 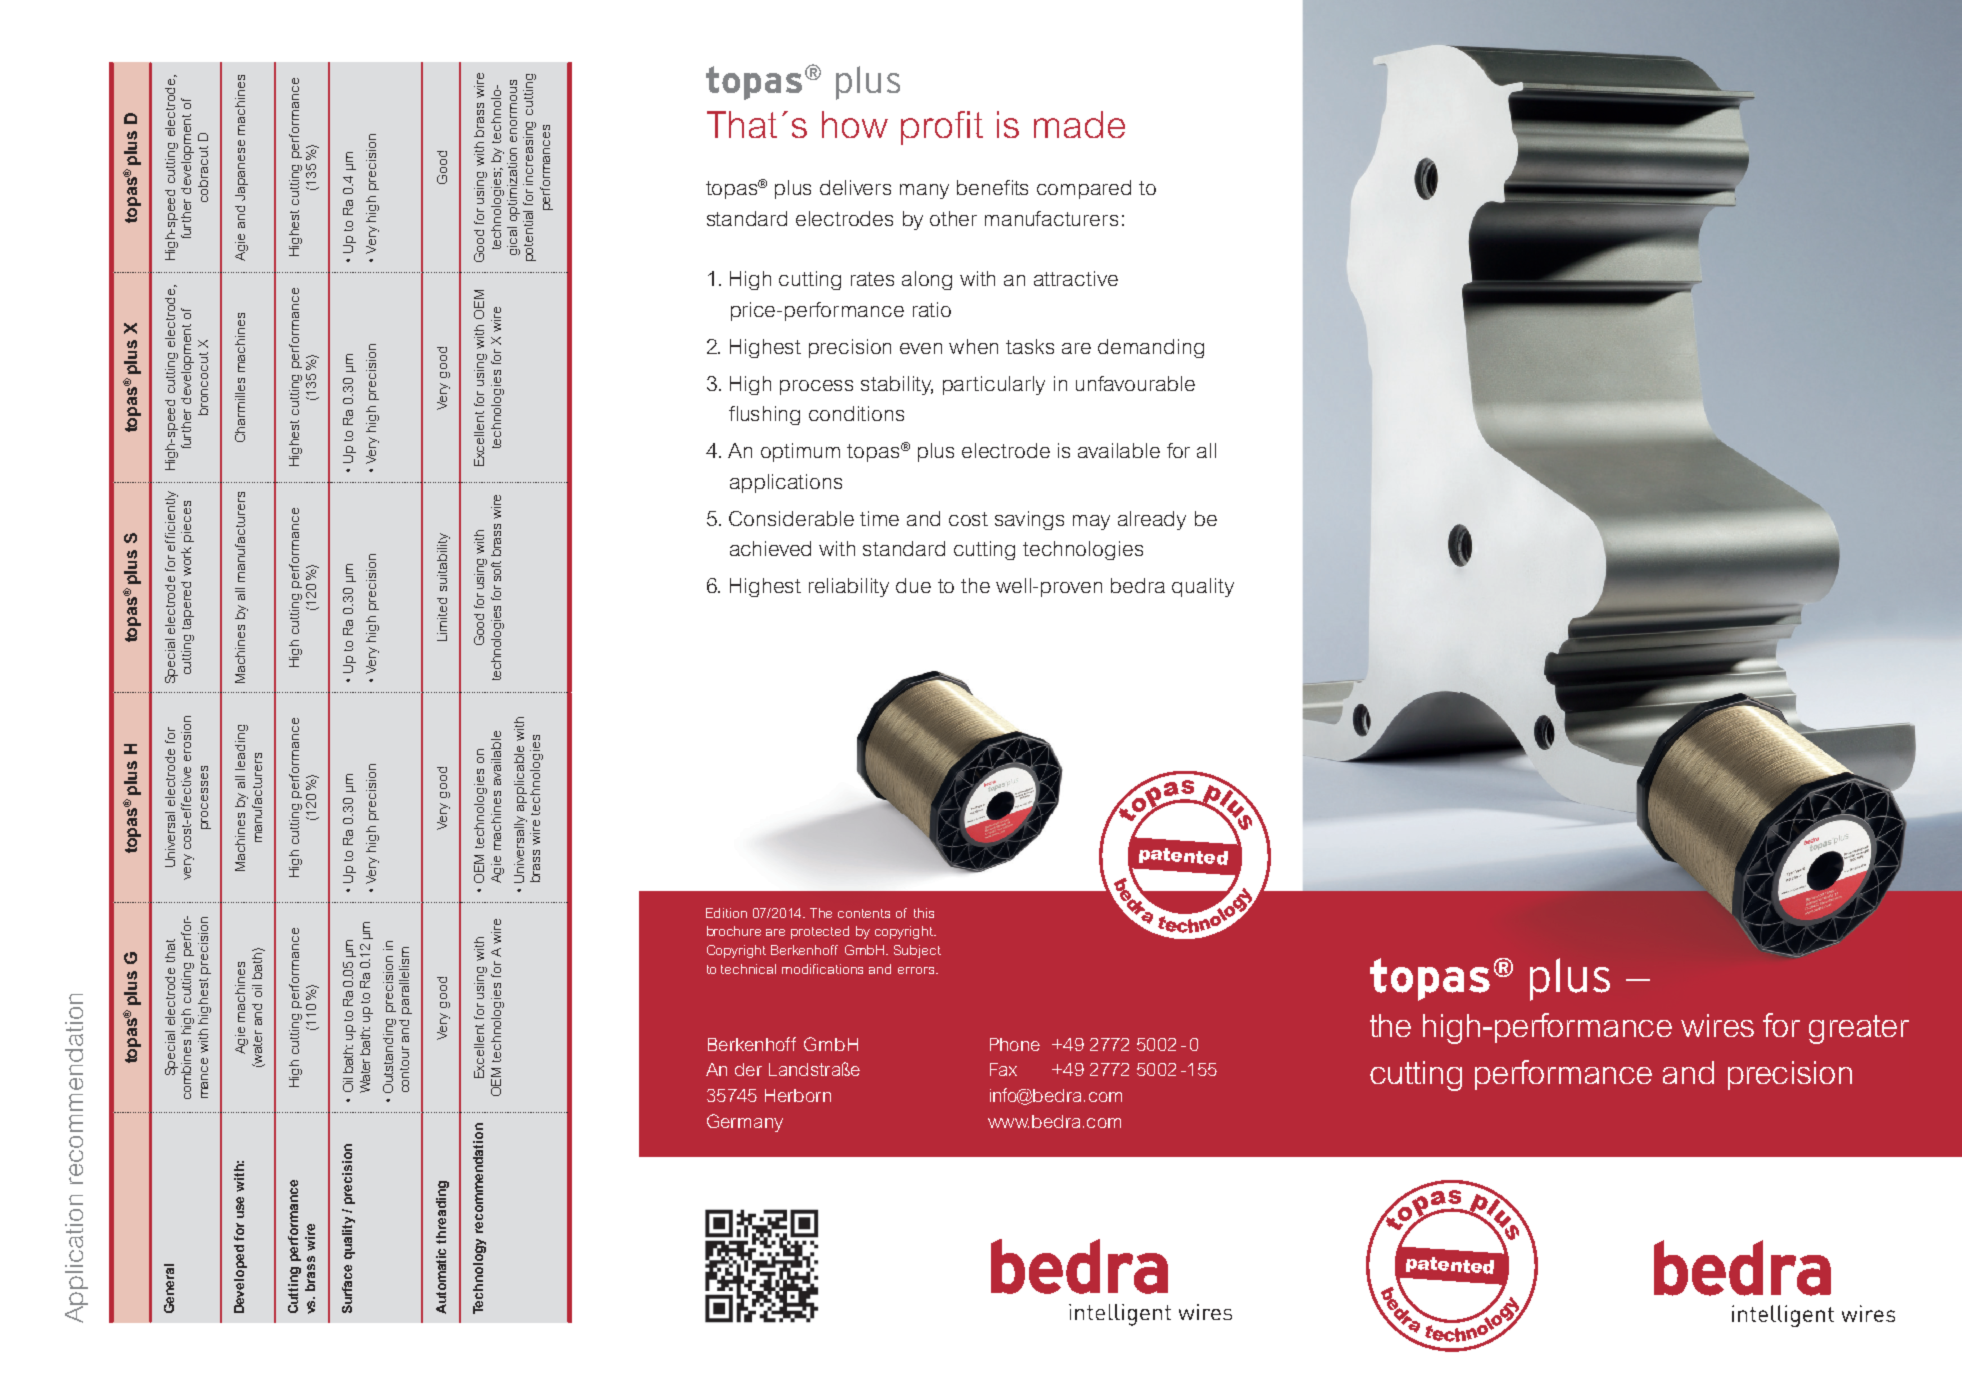 What do you see at coordinates (1003, 1069) in the document?
I see `Fax` at bounding box center [1003, 1069].
